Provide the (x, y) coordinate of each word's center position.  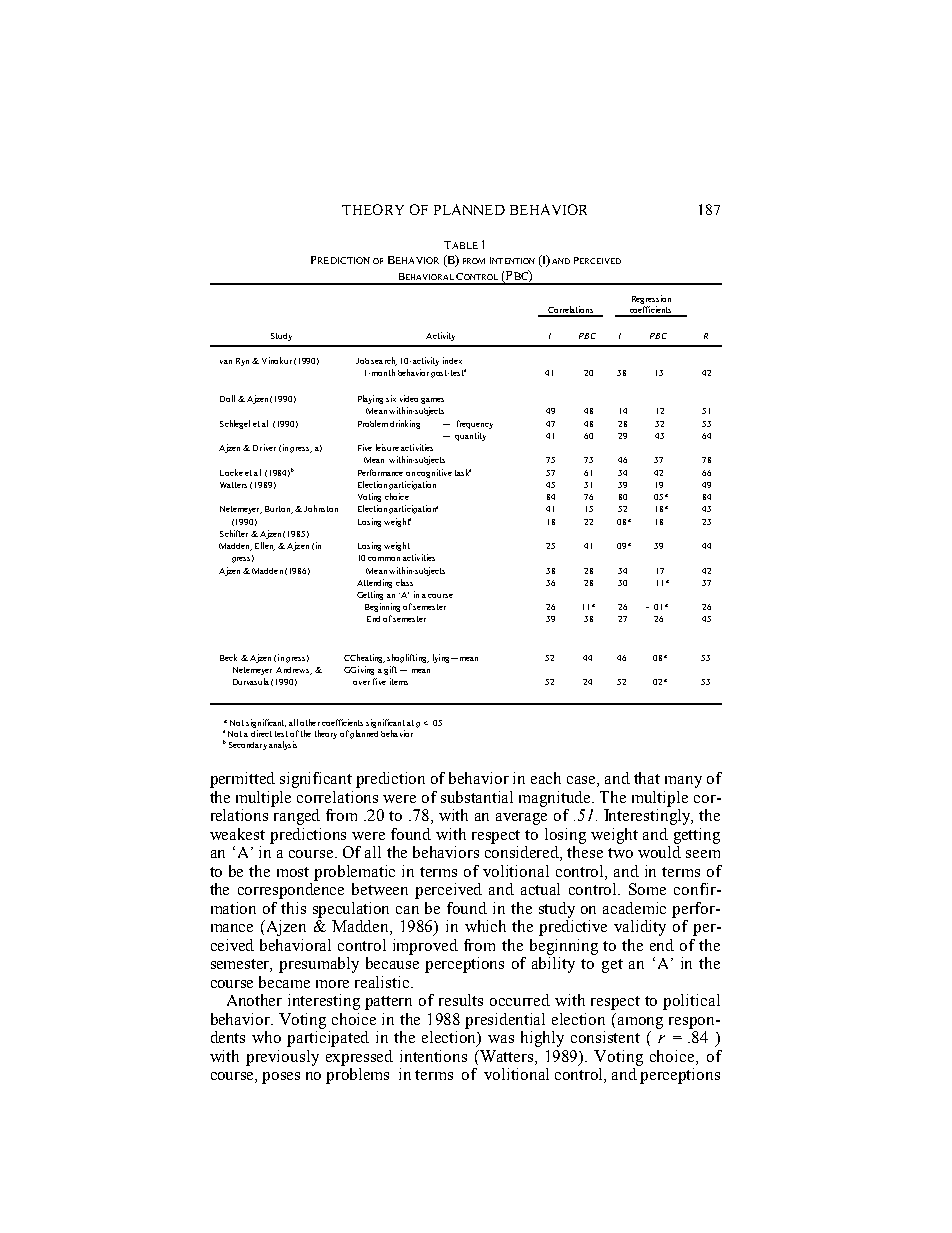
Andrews (294, 671)
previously (282, 1058)
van (226, 362)
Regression (651, 299)
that (647, 778)
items (399, 681)
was (501, 1039)
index (452, 360)
